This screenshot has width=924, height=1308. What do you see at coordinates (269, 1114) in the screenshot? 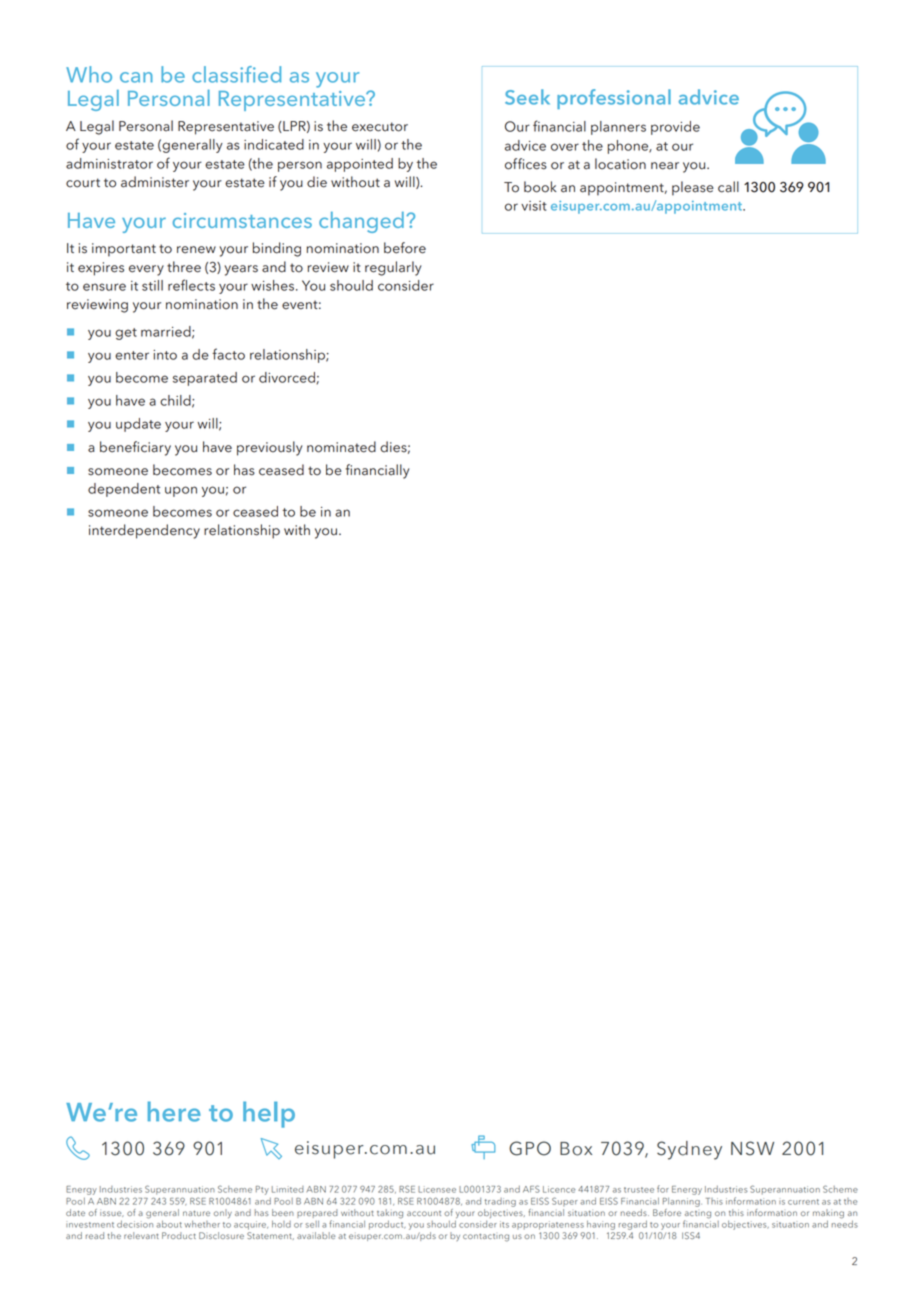
I see `help` at bounding box center [269, 1114].
